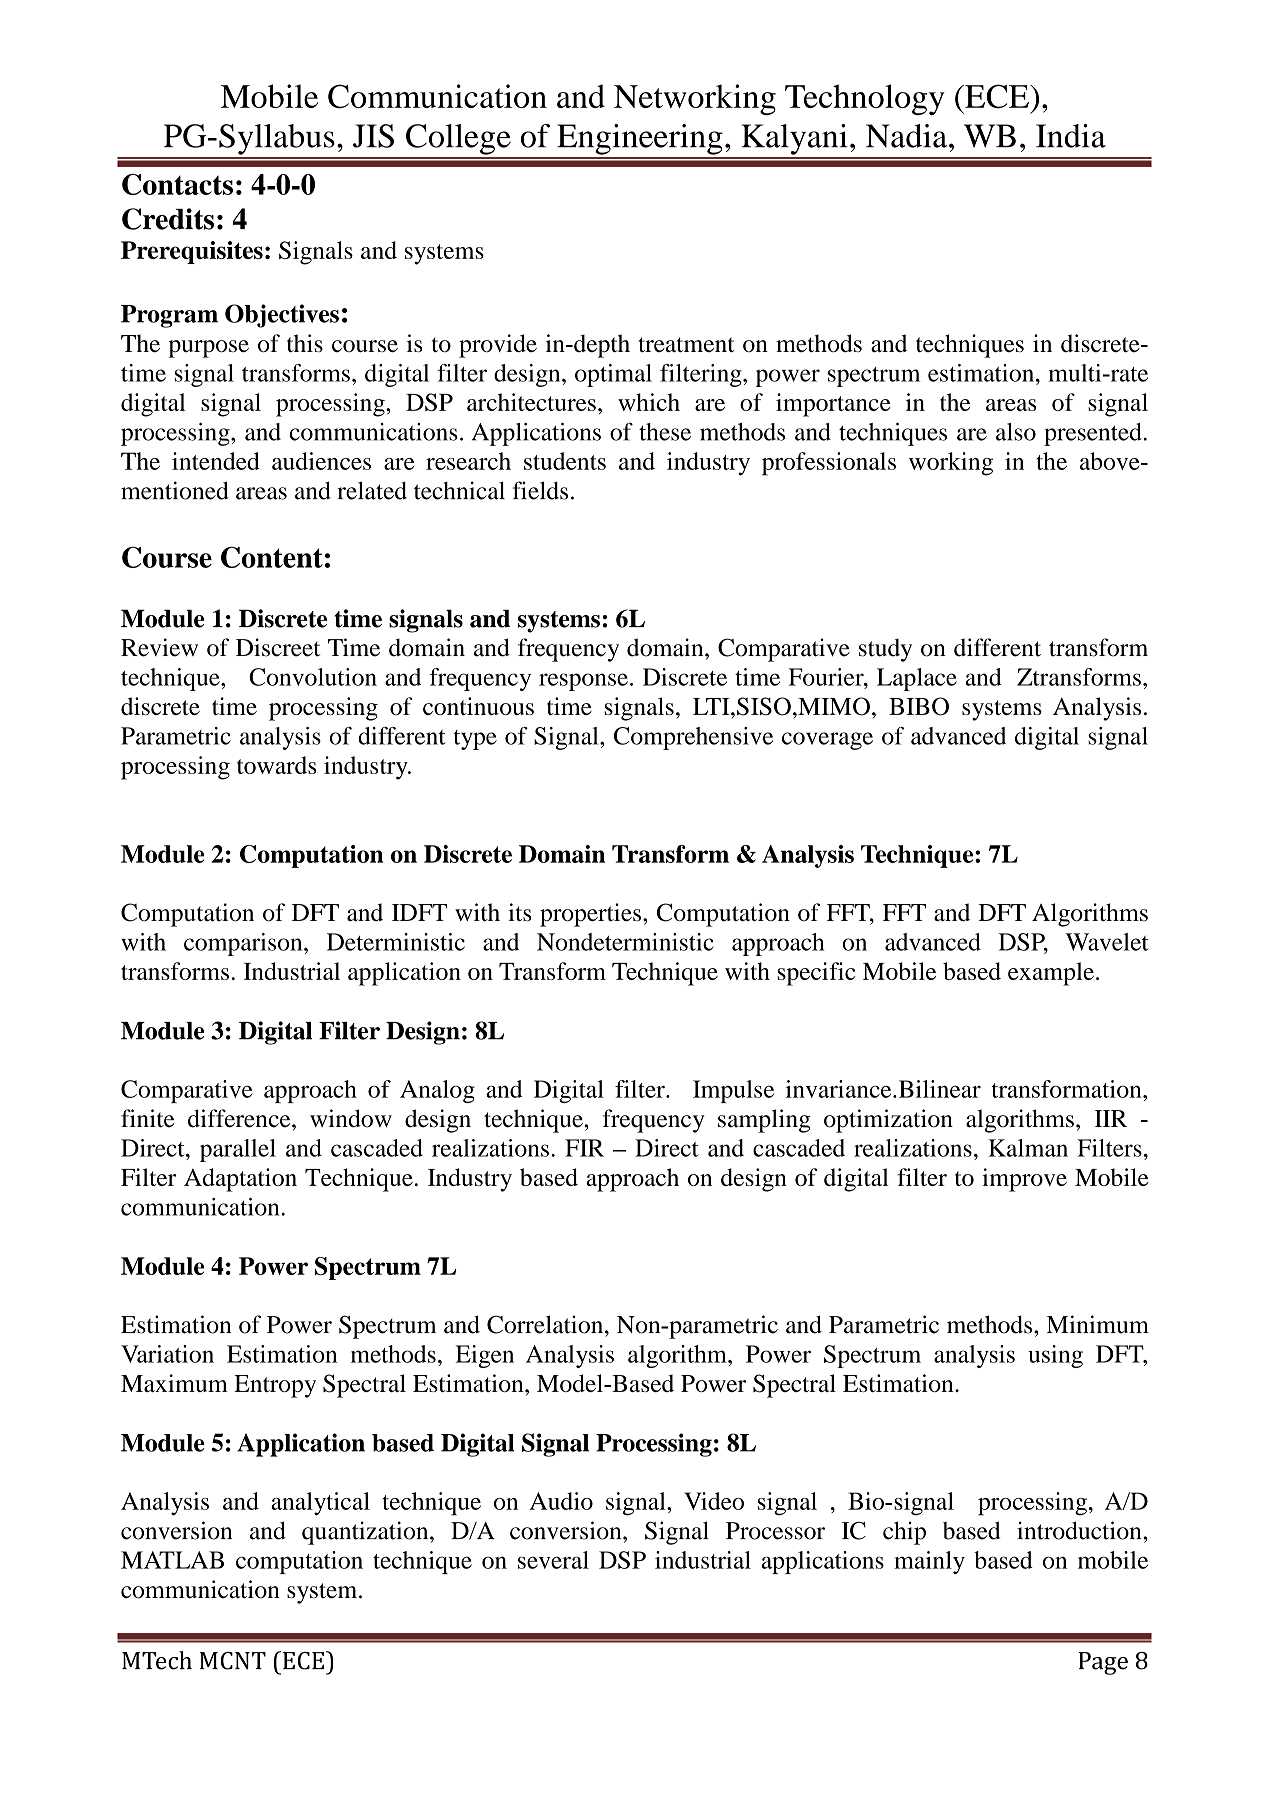 This document has height=1796, width=1269. What do you see at coordinates (592, 915) in the document?
I see `properties` at bounding box center [592, 915].
